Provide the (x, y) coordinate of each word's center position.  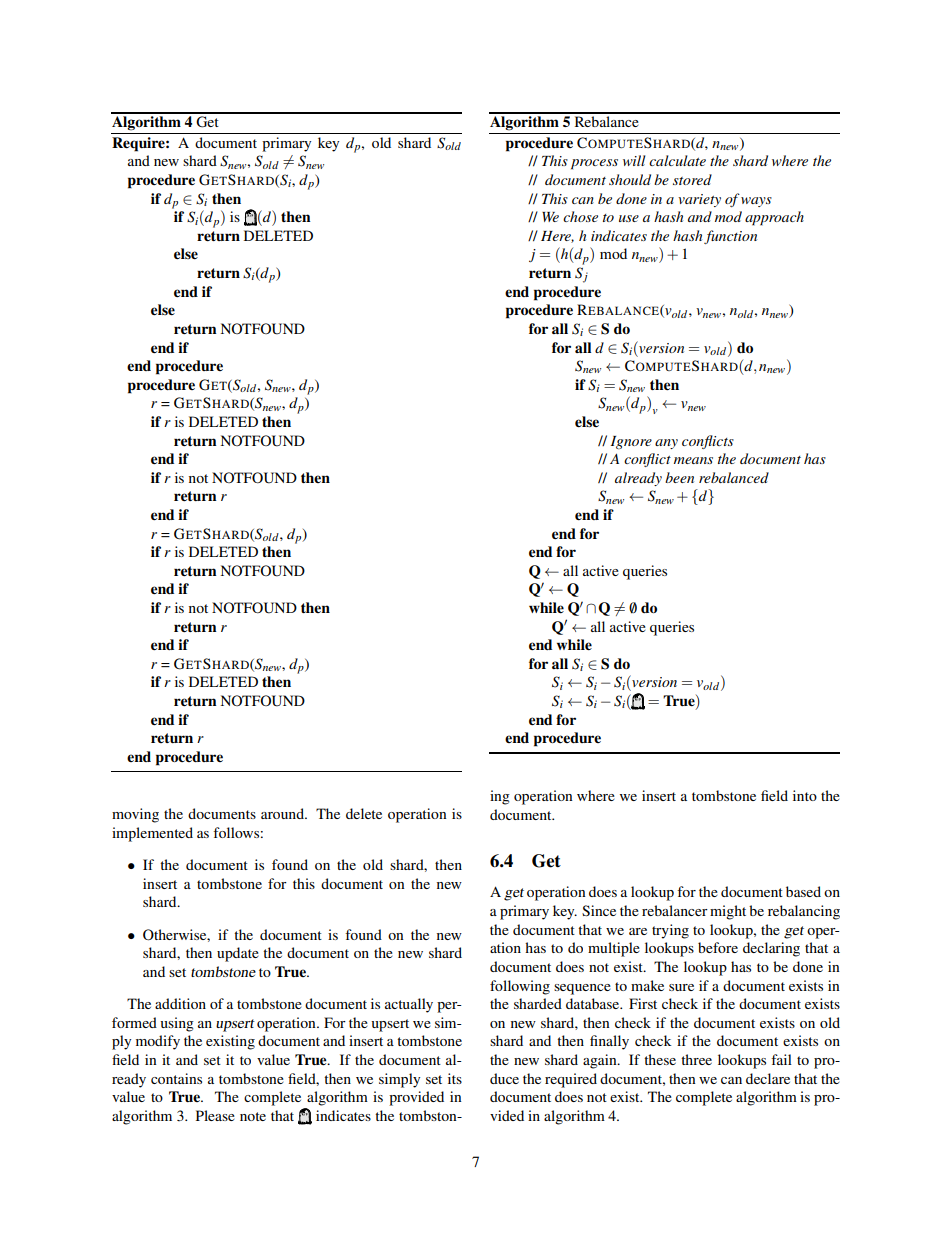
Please (215, 1115)
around (284, 813)
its (455, 1078)
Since (599, 910)
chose (580, 216)
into (805, 795)
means (693, 460)
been (679, 477)
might (728, 912)
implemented (152, 834)
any (666, 444)
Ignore (631, 442)
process (594, 164)
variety (699, 200)
